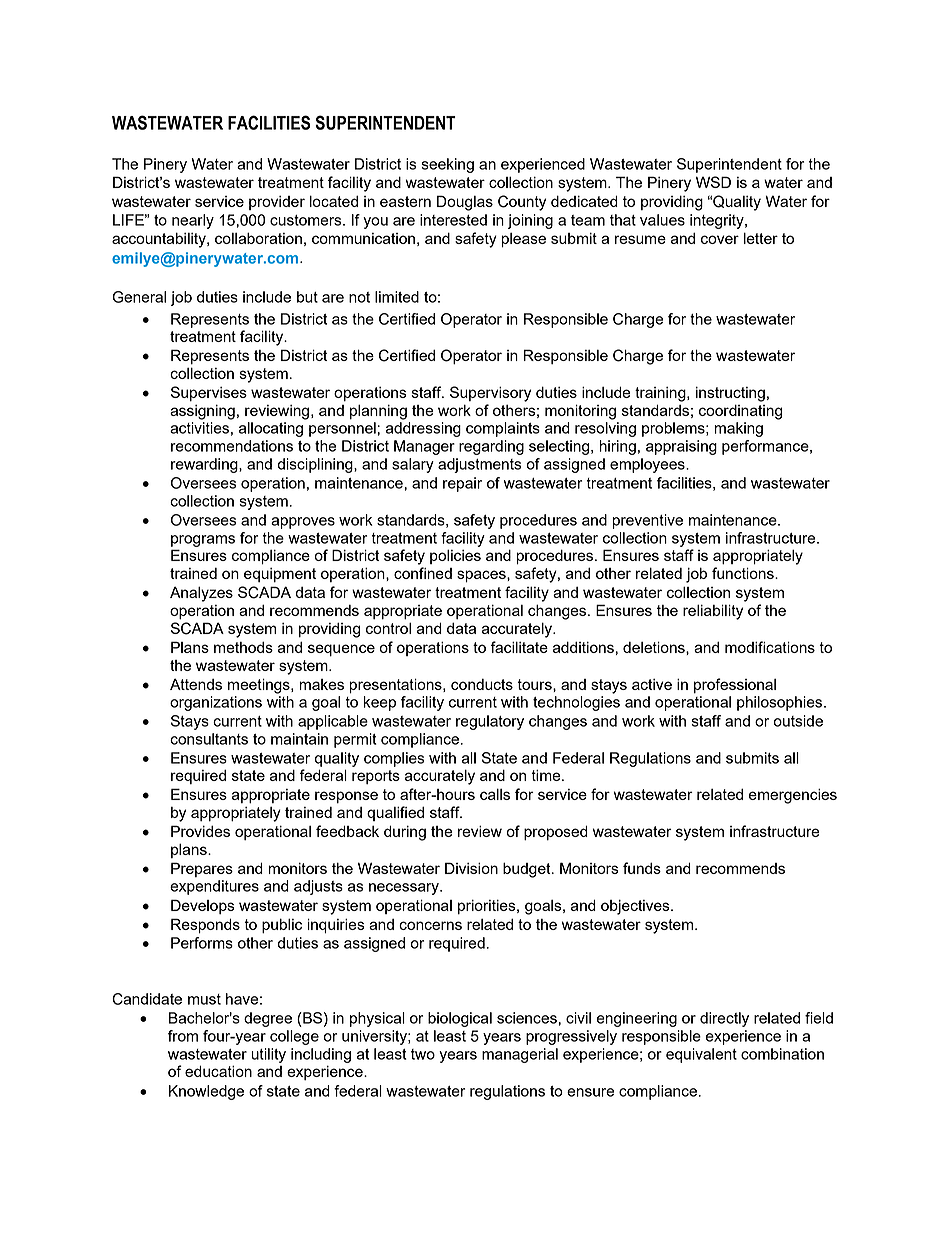 This page has width=952, height=1233. What do you see at coordinates (740, 412) in the page?
I see `coordinating` at bounding box center [740, 412].
